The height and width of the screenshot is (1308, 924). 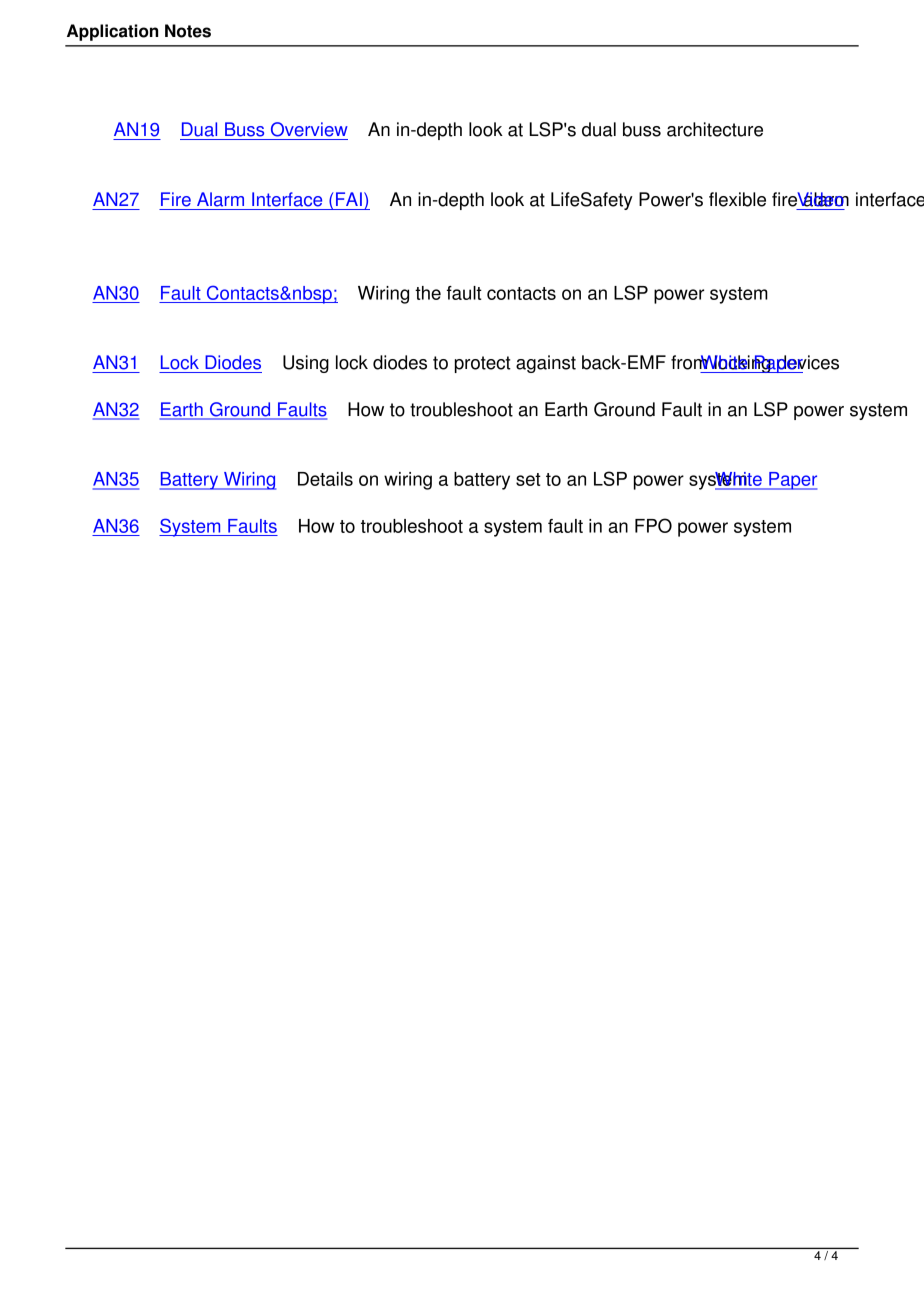 I want to click on FAI, so click(x=349, y=199).
